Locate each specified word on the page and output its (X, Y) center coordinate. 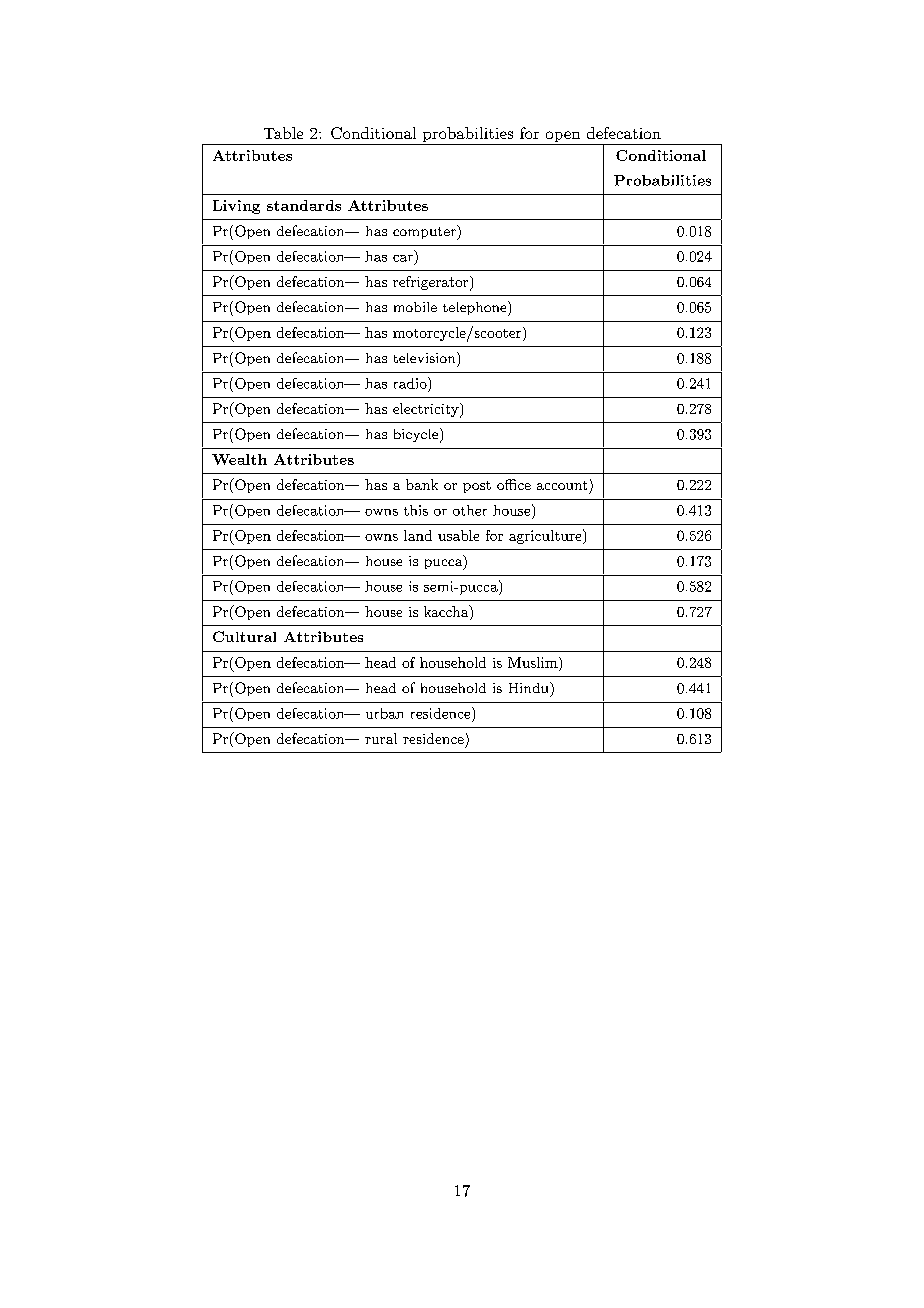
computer (425, 232)
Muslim (534, 662)
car (403, 258)
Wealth (239, 459)
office (514, 484)
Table (283, 133)
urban (384, 713)
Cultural (244, 636)
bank (422, 484)
